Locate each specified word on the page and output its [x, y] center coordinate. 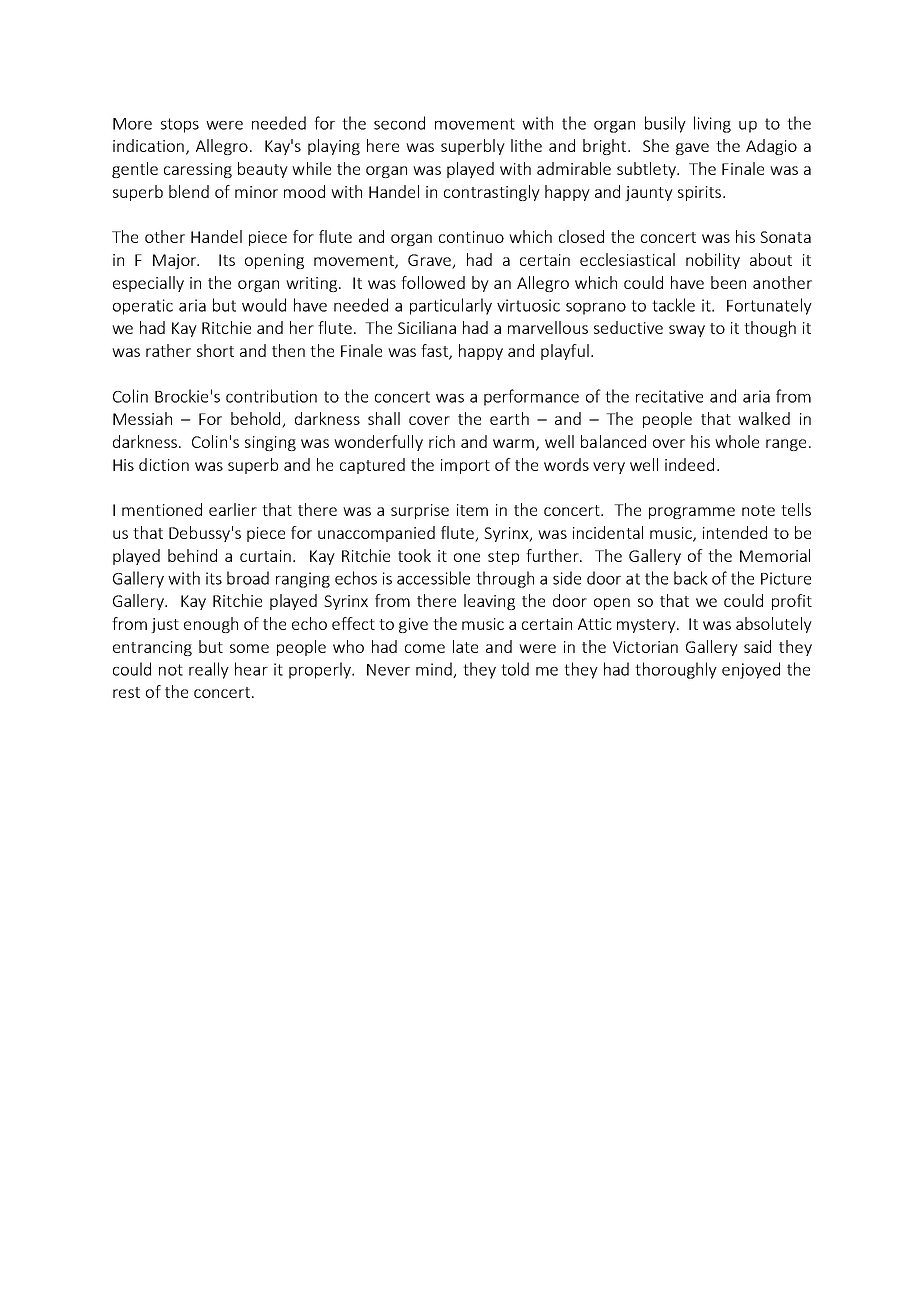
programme [692, 513]
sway [687, 331]
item [472, 510]
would [264, 305]
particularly [451, 306]
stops [180, 125]
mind [435, 670]
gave [692, 149]
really [209, 670]
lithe [526, 145]
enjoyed [751, 670]
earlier [233, 509]
